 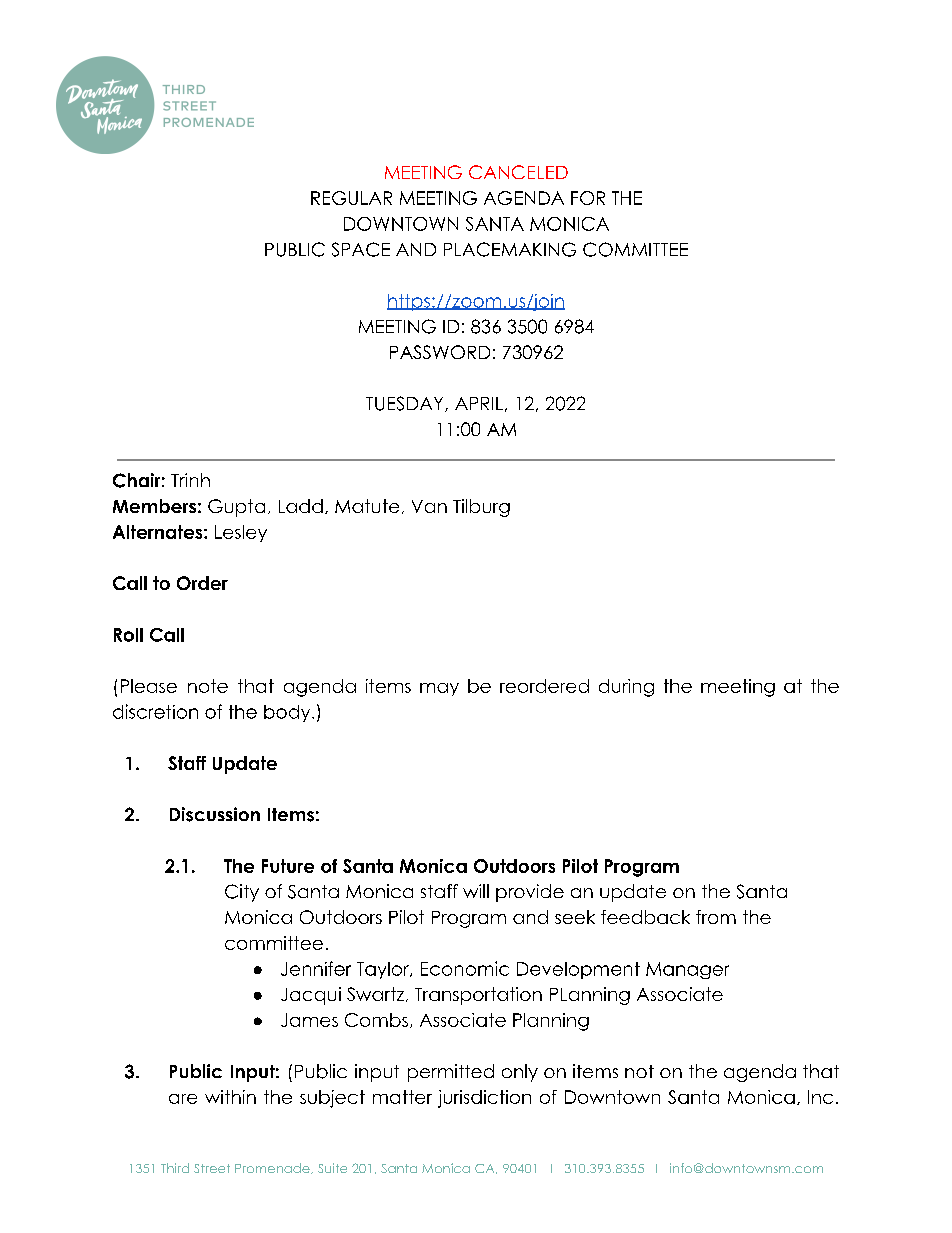 I want to click on note, so click(x=208, y=686).
